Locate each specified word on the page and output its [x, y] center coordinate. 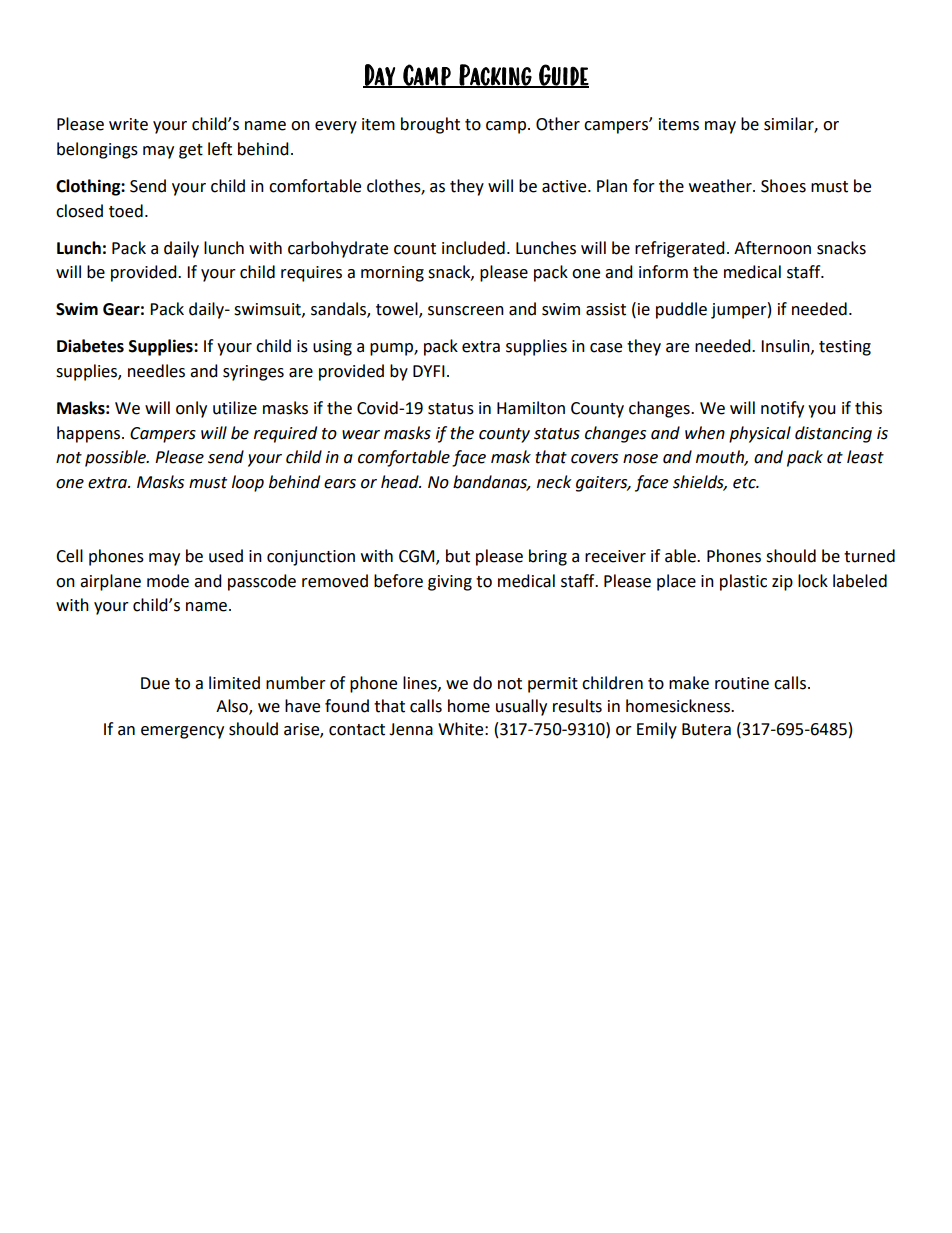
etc [745, 483]
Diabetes [90, 346]
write [128, 124]
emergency [182, 732]
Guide [563, 76]
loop [248, 483]
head [401, 482]
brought [430, 125]
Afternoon [772, 248]
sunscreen [466, 311]
